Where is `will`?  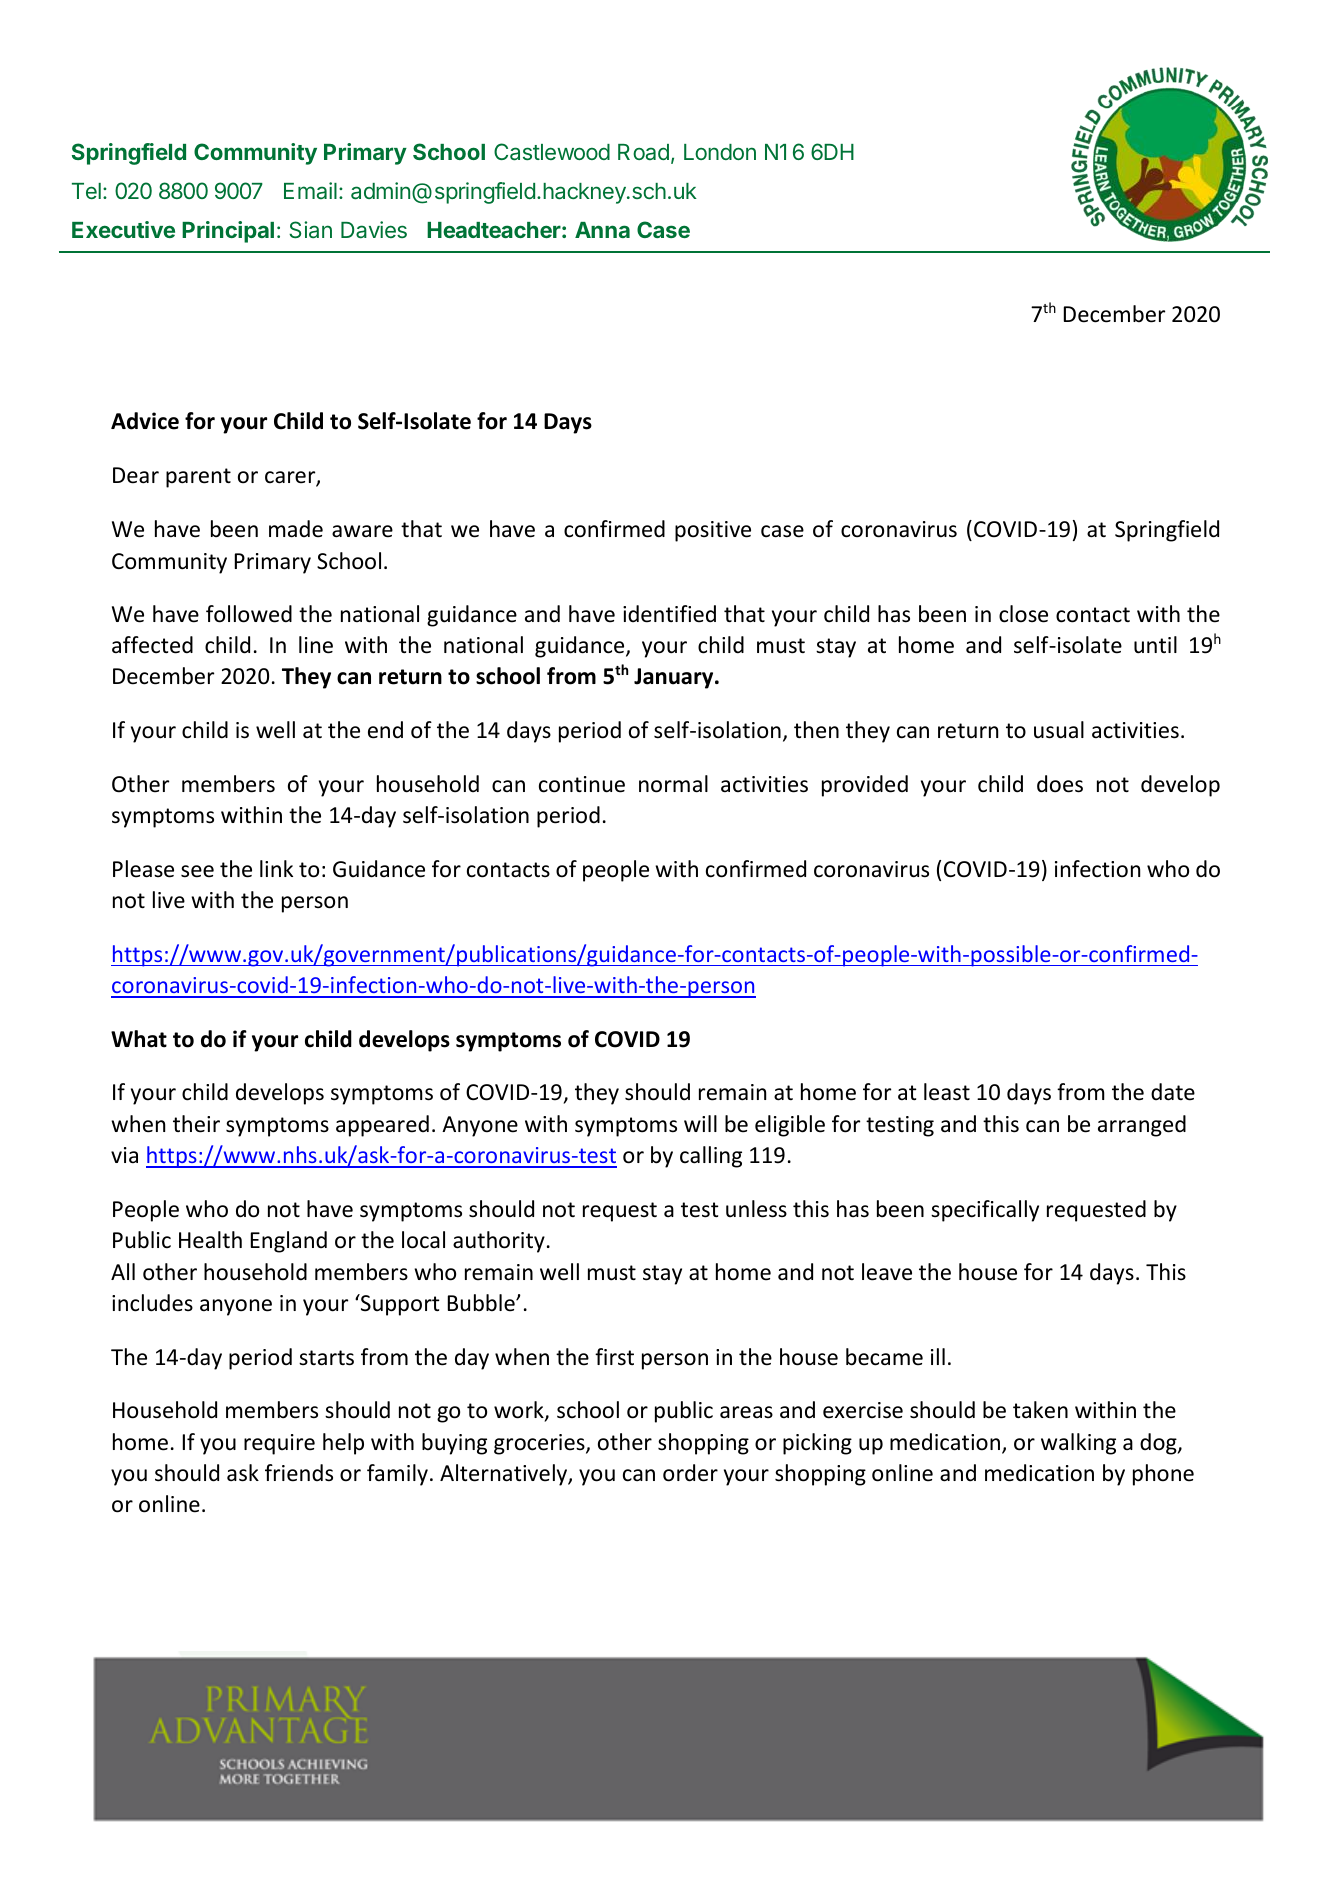
will is located at coordinates (700, 1123).
